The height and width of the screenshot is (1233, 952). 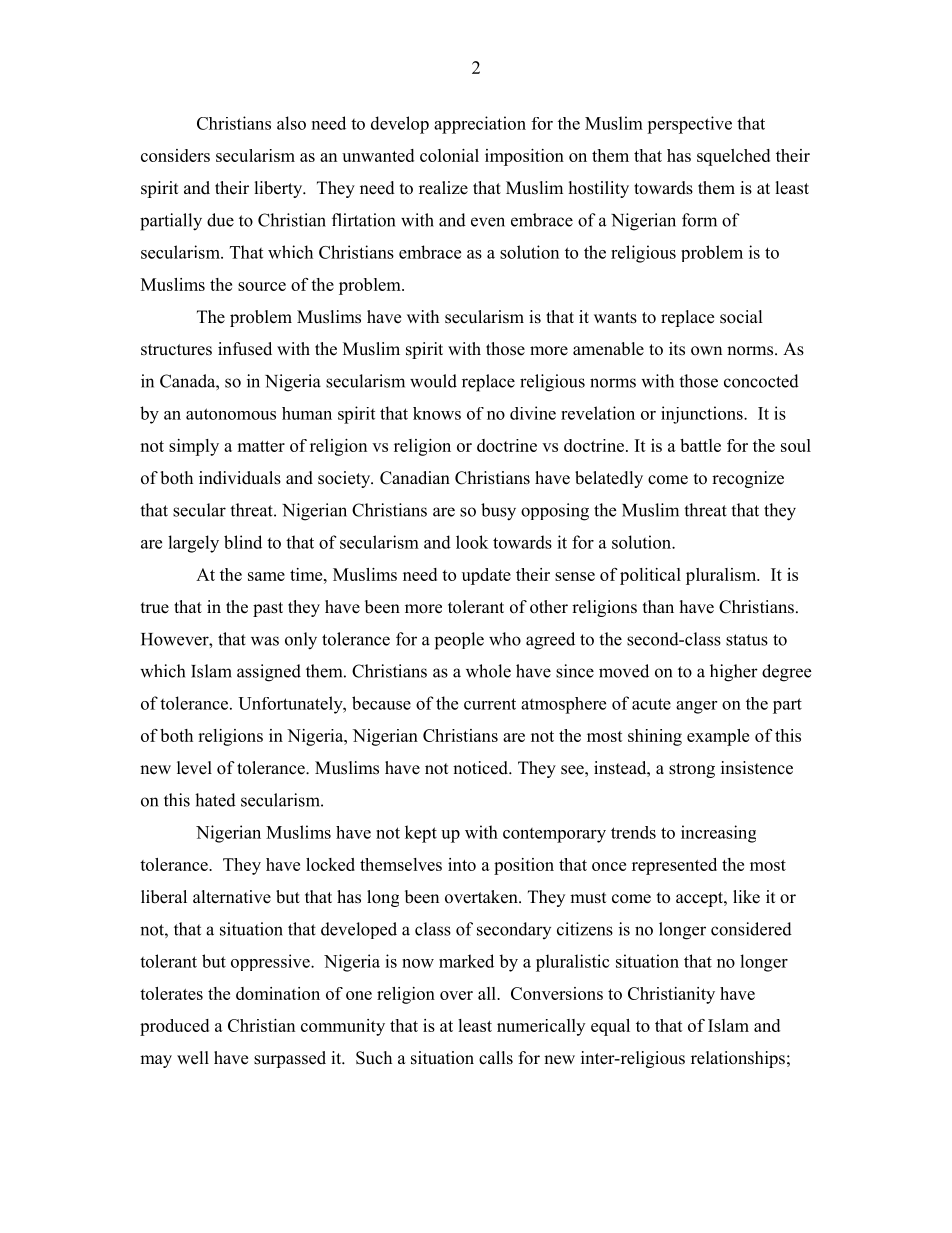 I want to click on squelched, so click(x=733, y=157).
